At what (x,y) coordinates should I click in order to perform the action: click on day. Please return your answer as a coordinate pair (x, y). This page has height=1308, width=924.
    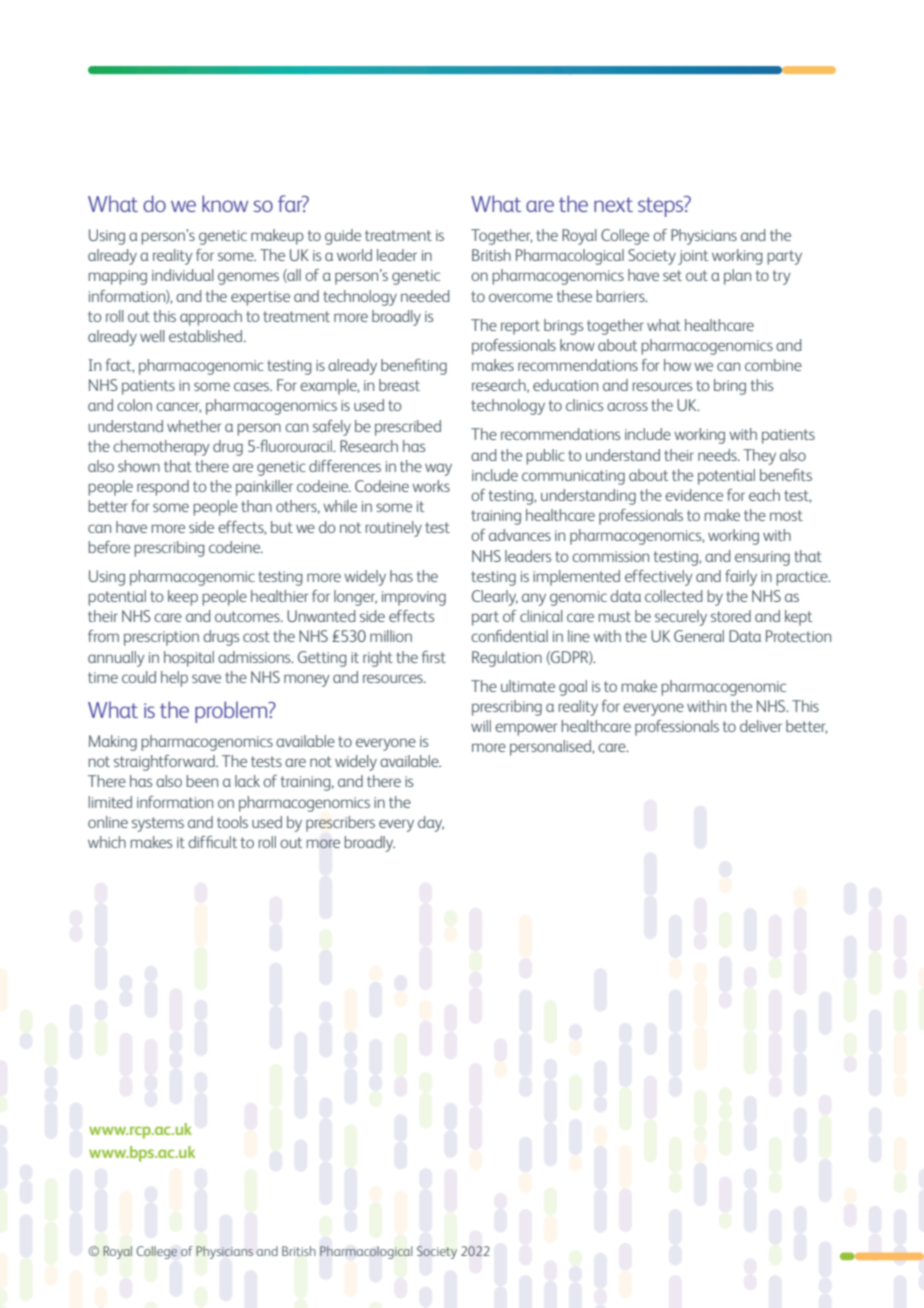
    Looking at the image, I should click on (431, 824).
